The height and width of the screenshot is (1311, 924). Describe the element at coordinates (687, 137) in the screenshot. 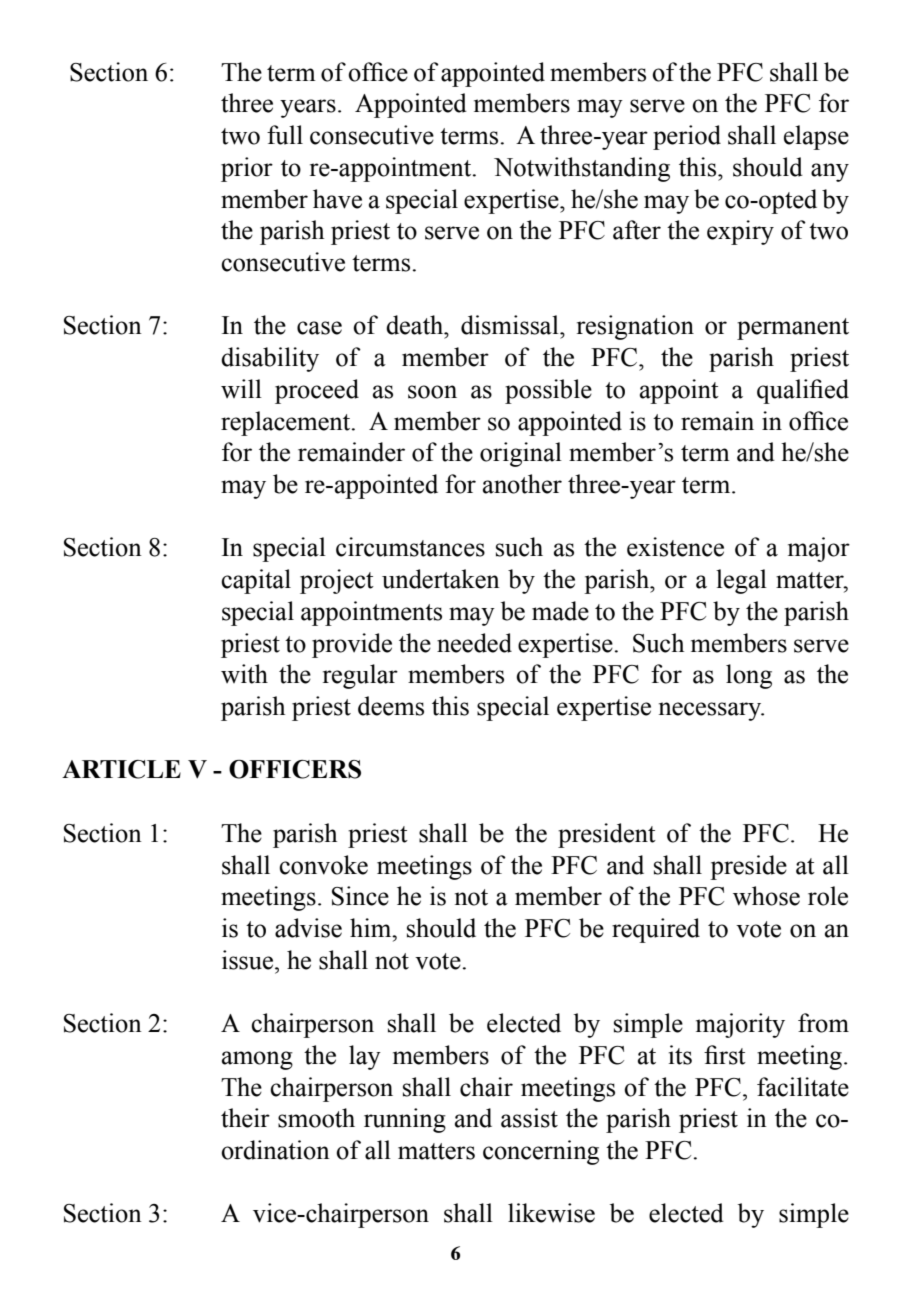

I see `period` at that location.
